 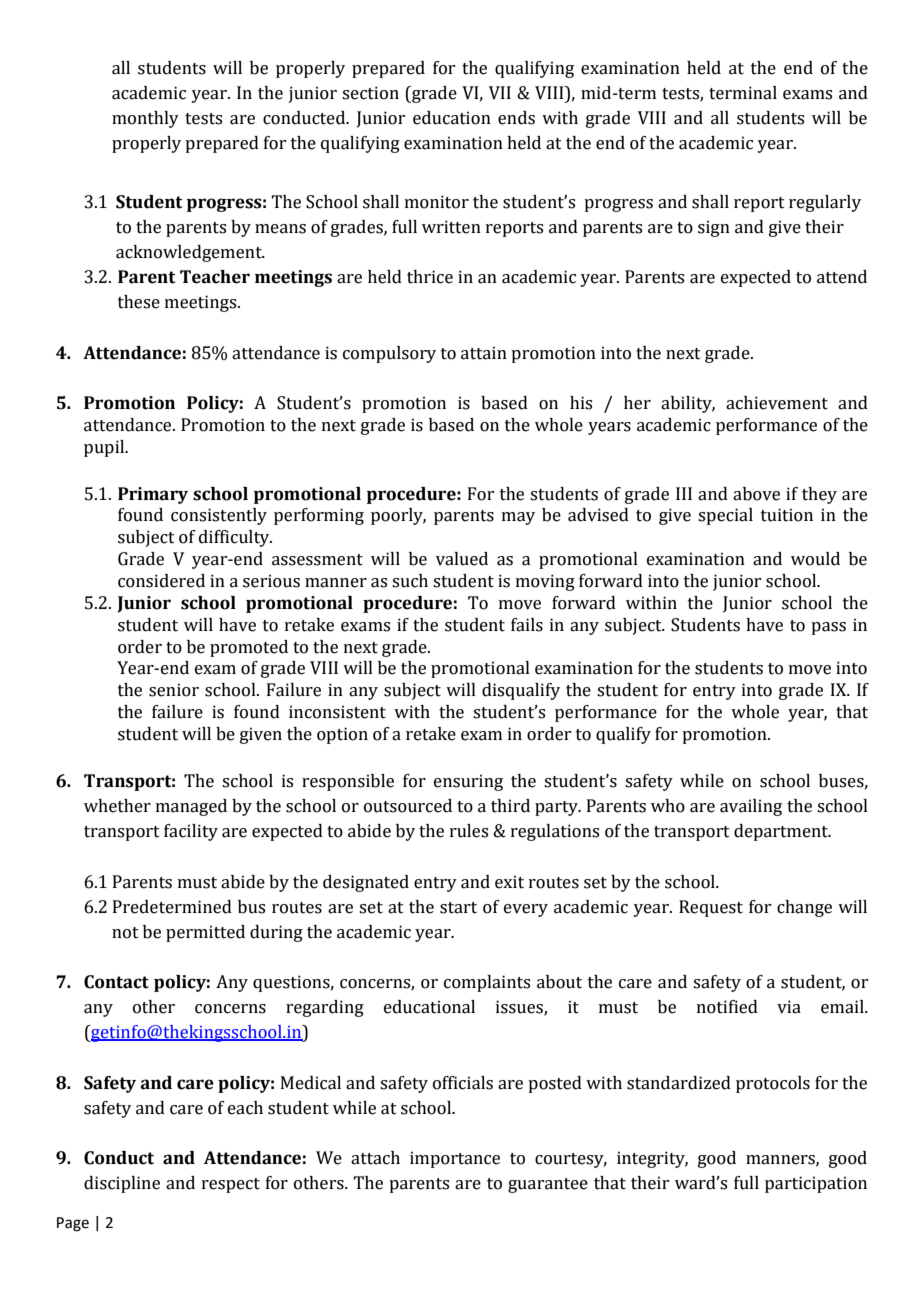 What do you see at coordinates (145, 119) in the screenshot?
I see `monthly` at bounding box center [145, 119].
